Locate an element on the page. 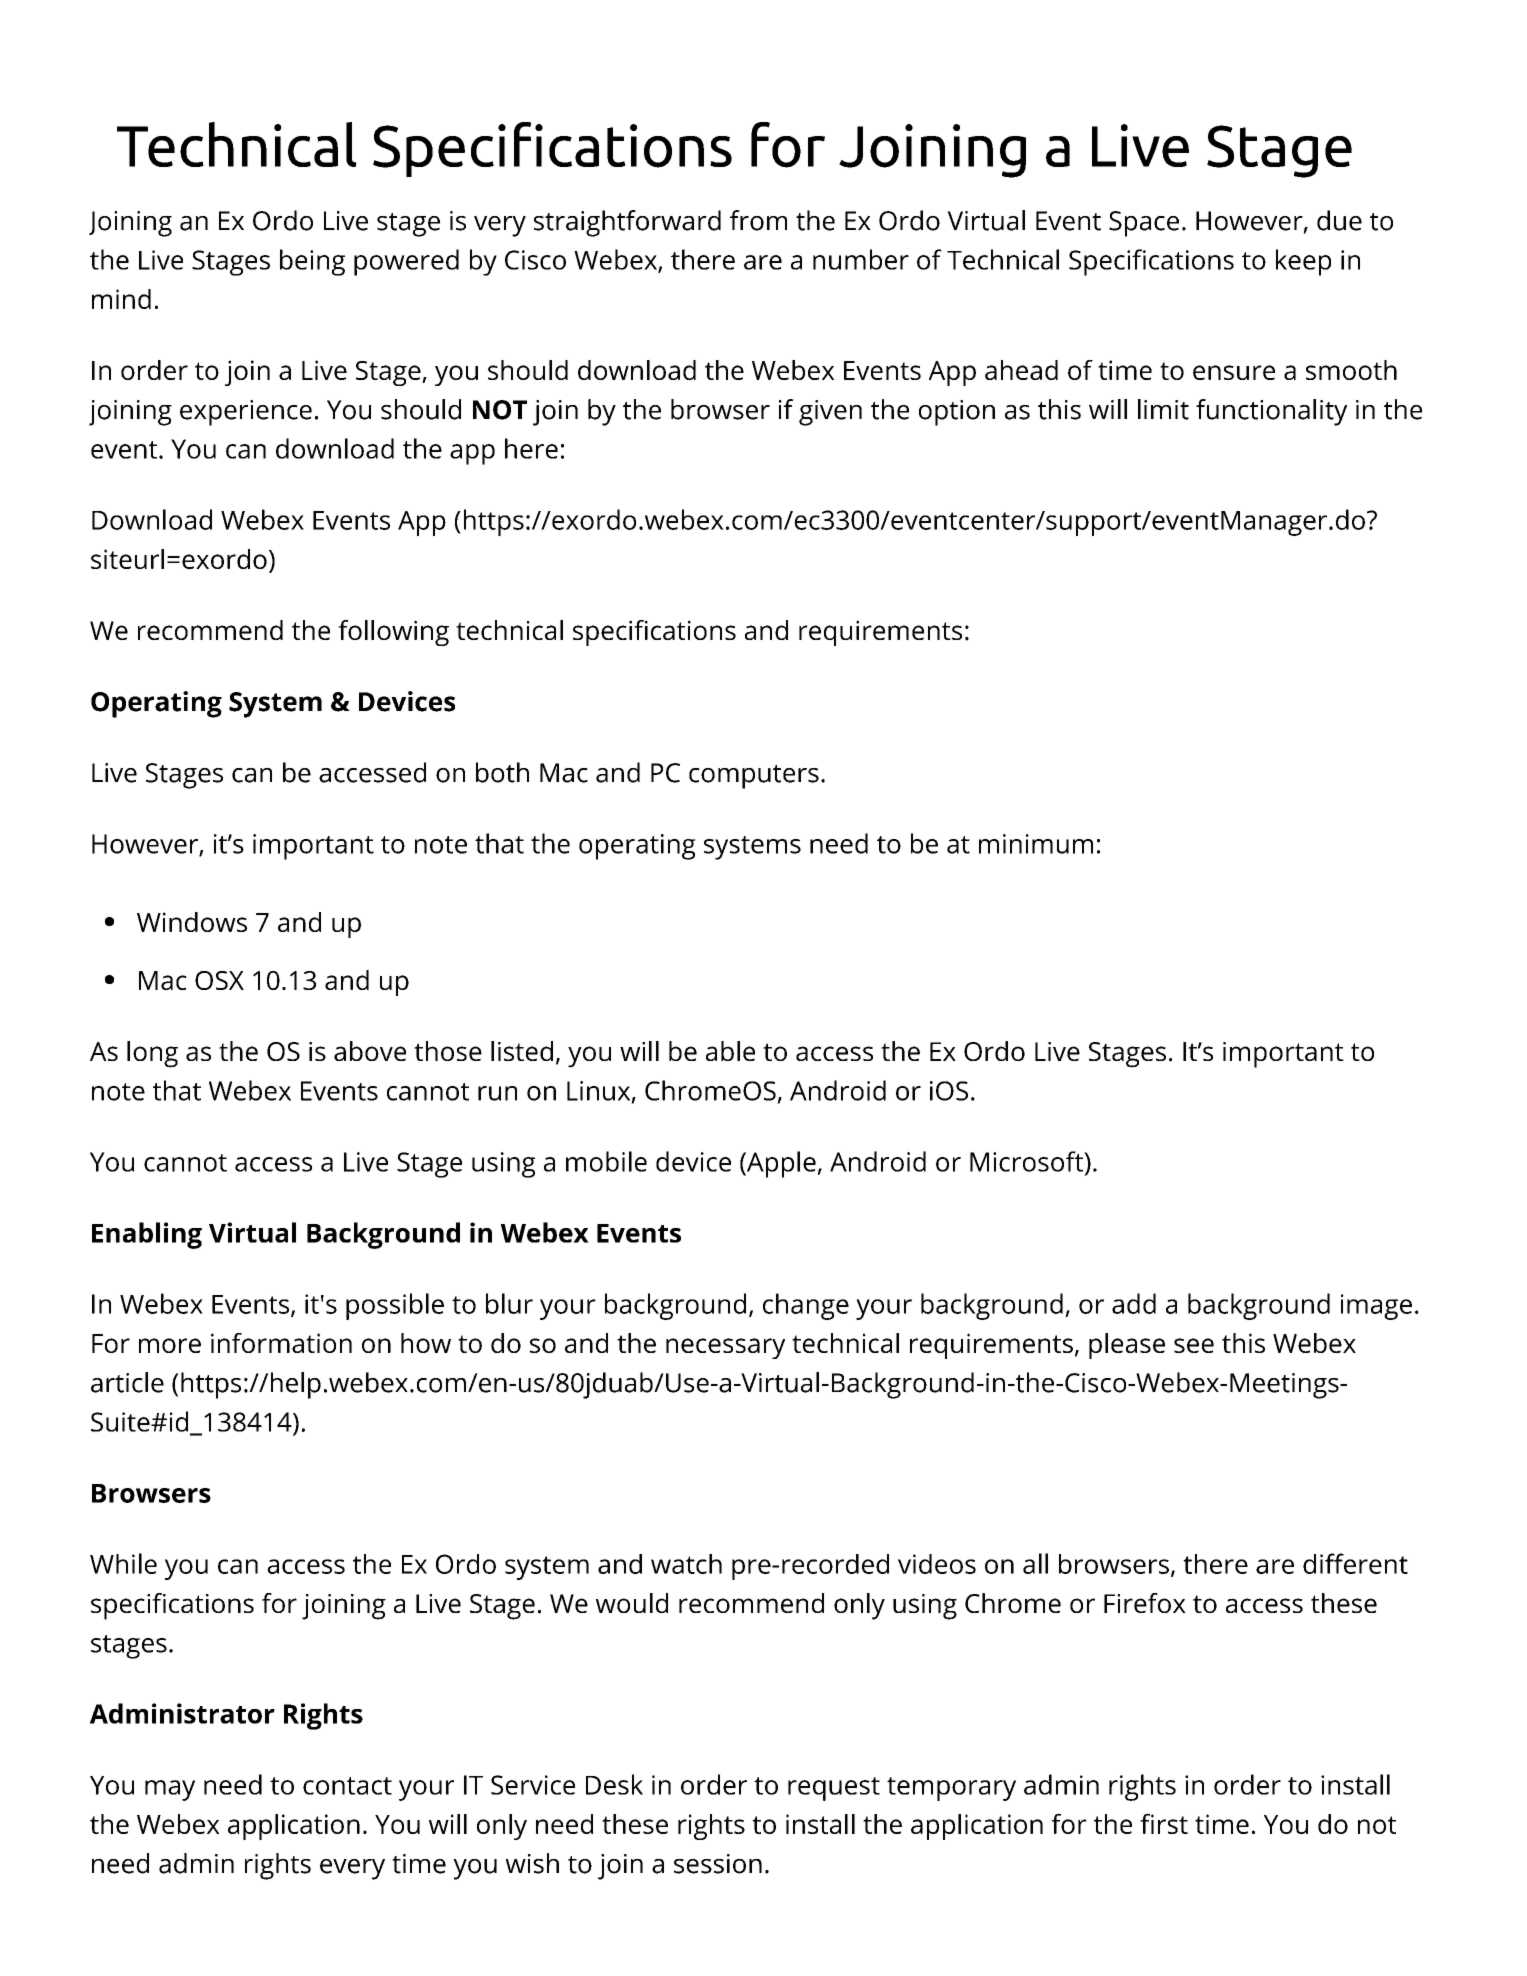 The image size is (1527, 1976). computers is located at coordinates (754, 777).
